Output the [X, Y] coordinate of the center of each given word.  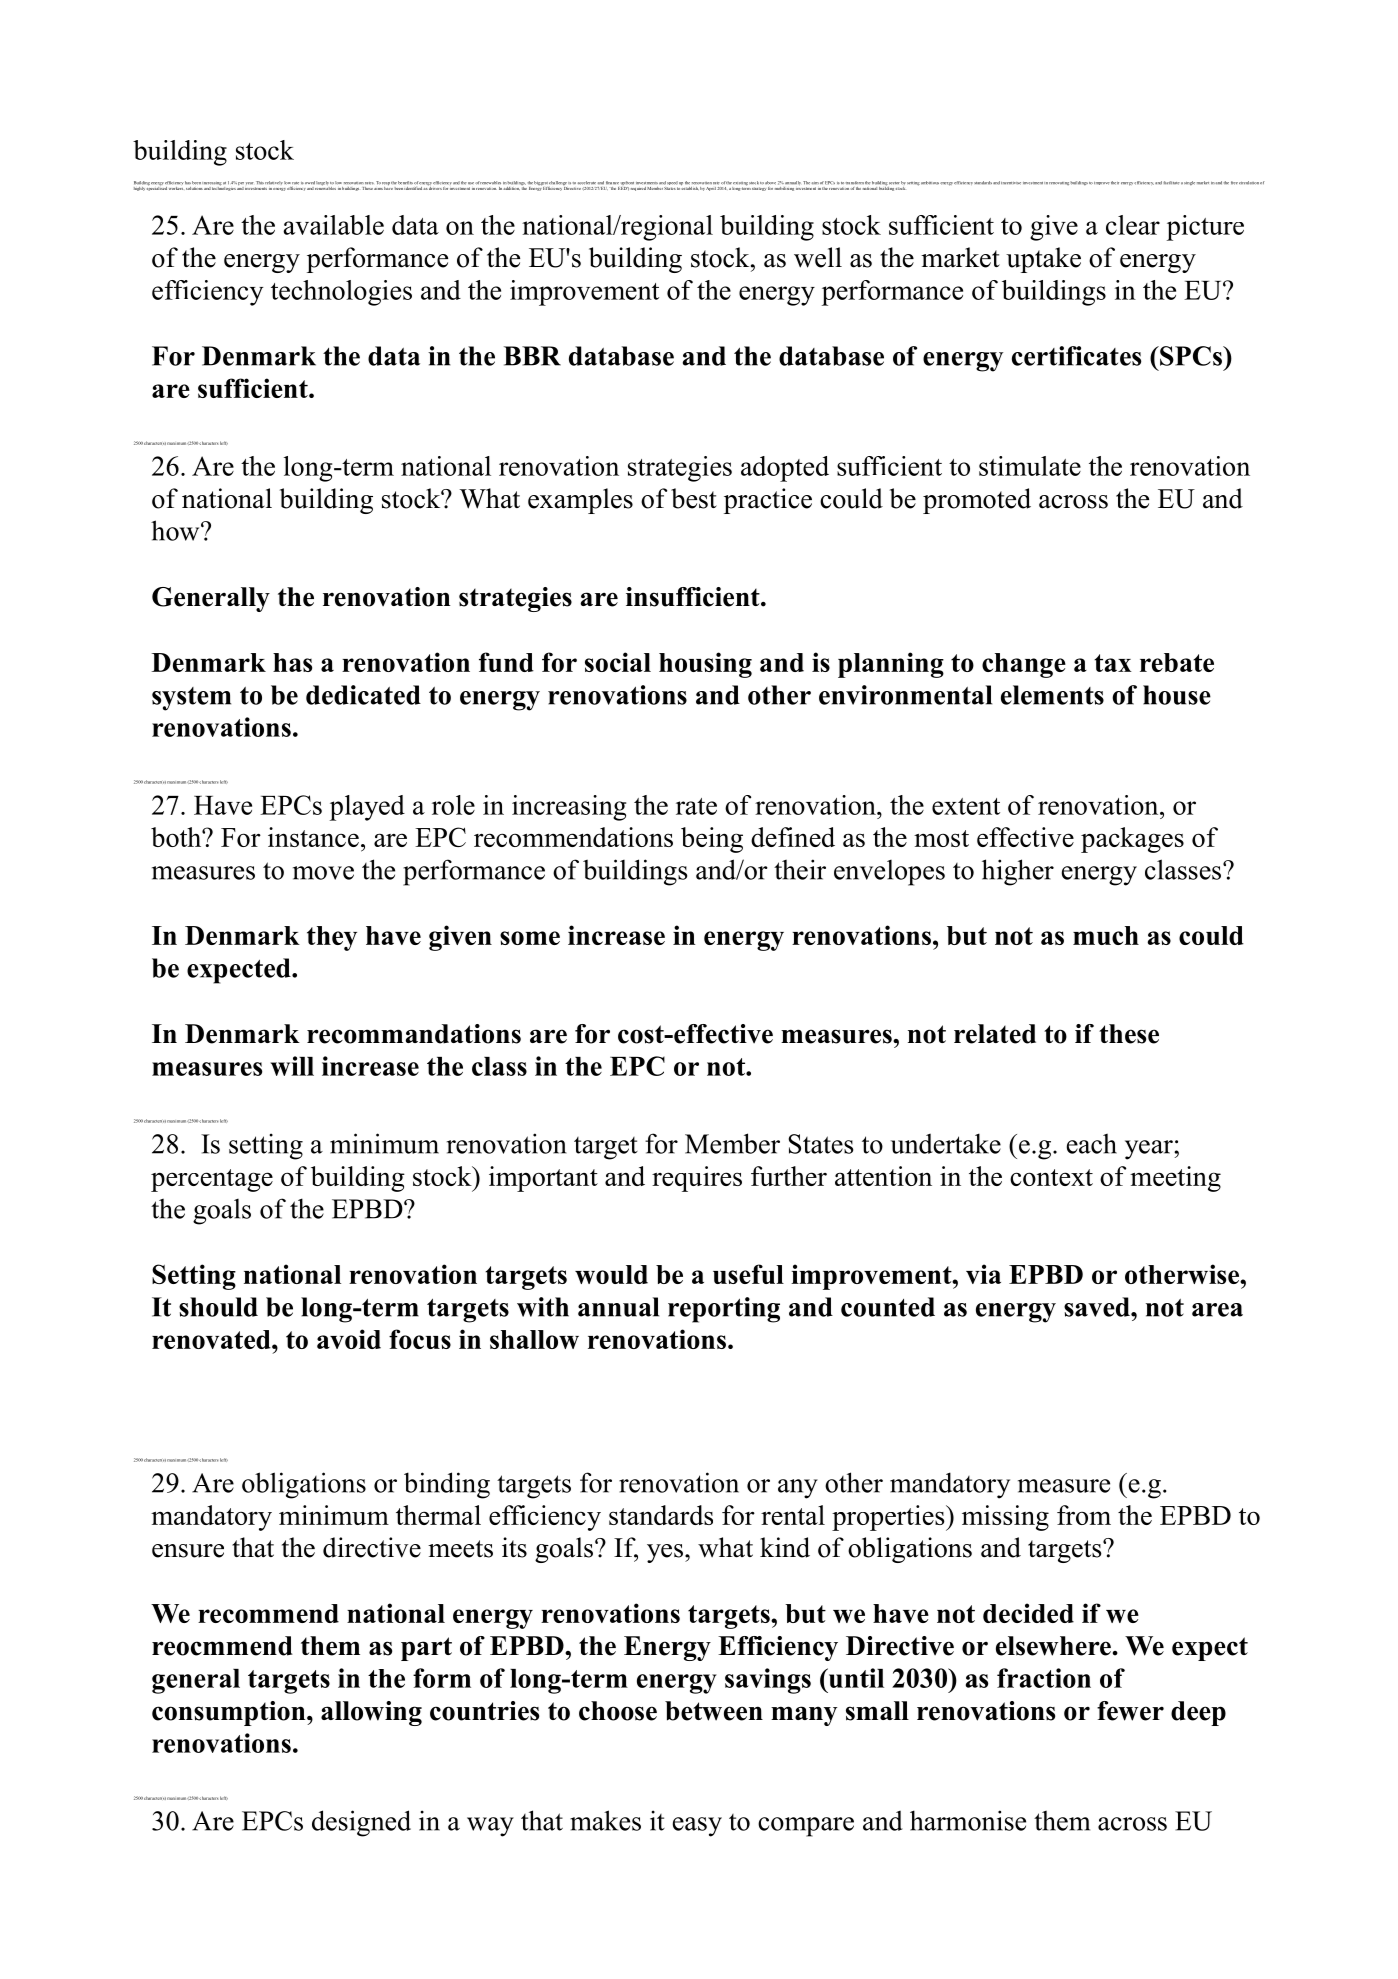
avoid [349, 1339]
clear [1133, 225]
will [292, 1066]
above [770, 183]
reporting [724, 1310]
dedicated [363, 695]
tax [1113, 663]
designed [361, 1823]
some [530, 938]
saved [1098, 1307]
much [1106, 935]
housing [705, 665]
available [333, 225]
